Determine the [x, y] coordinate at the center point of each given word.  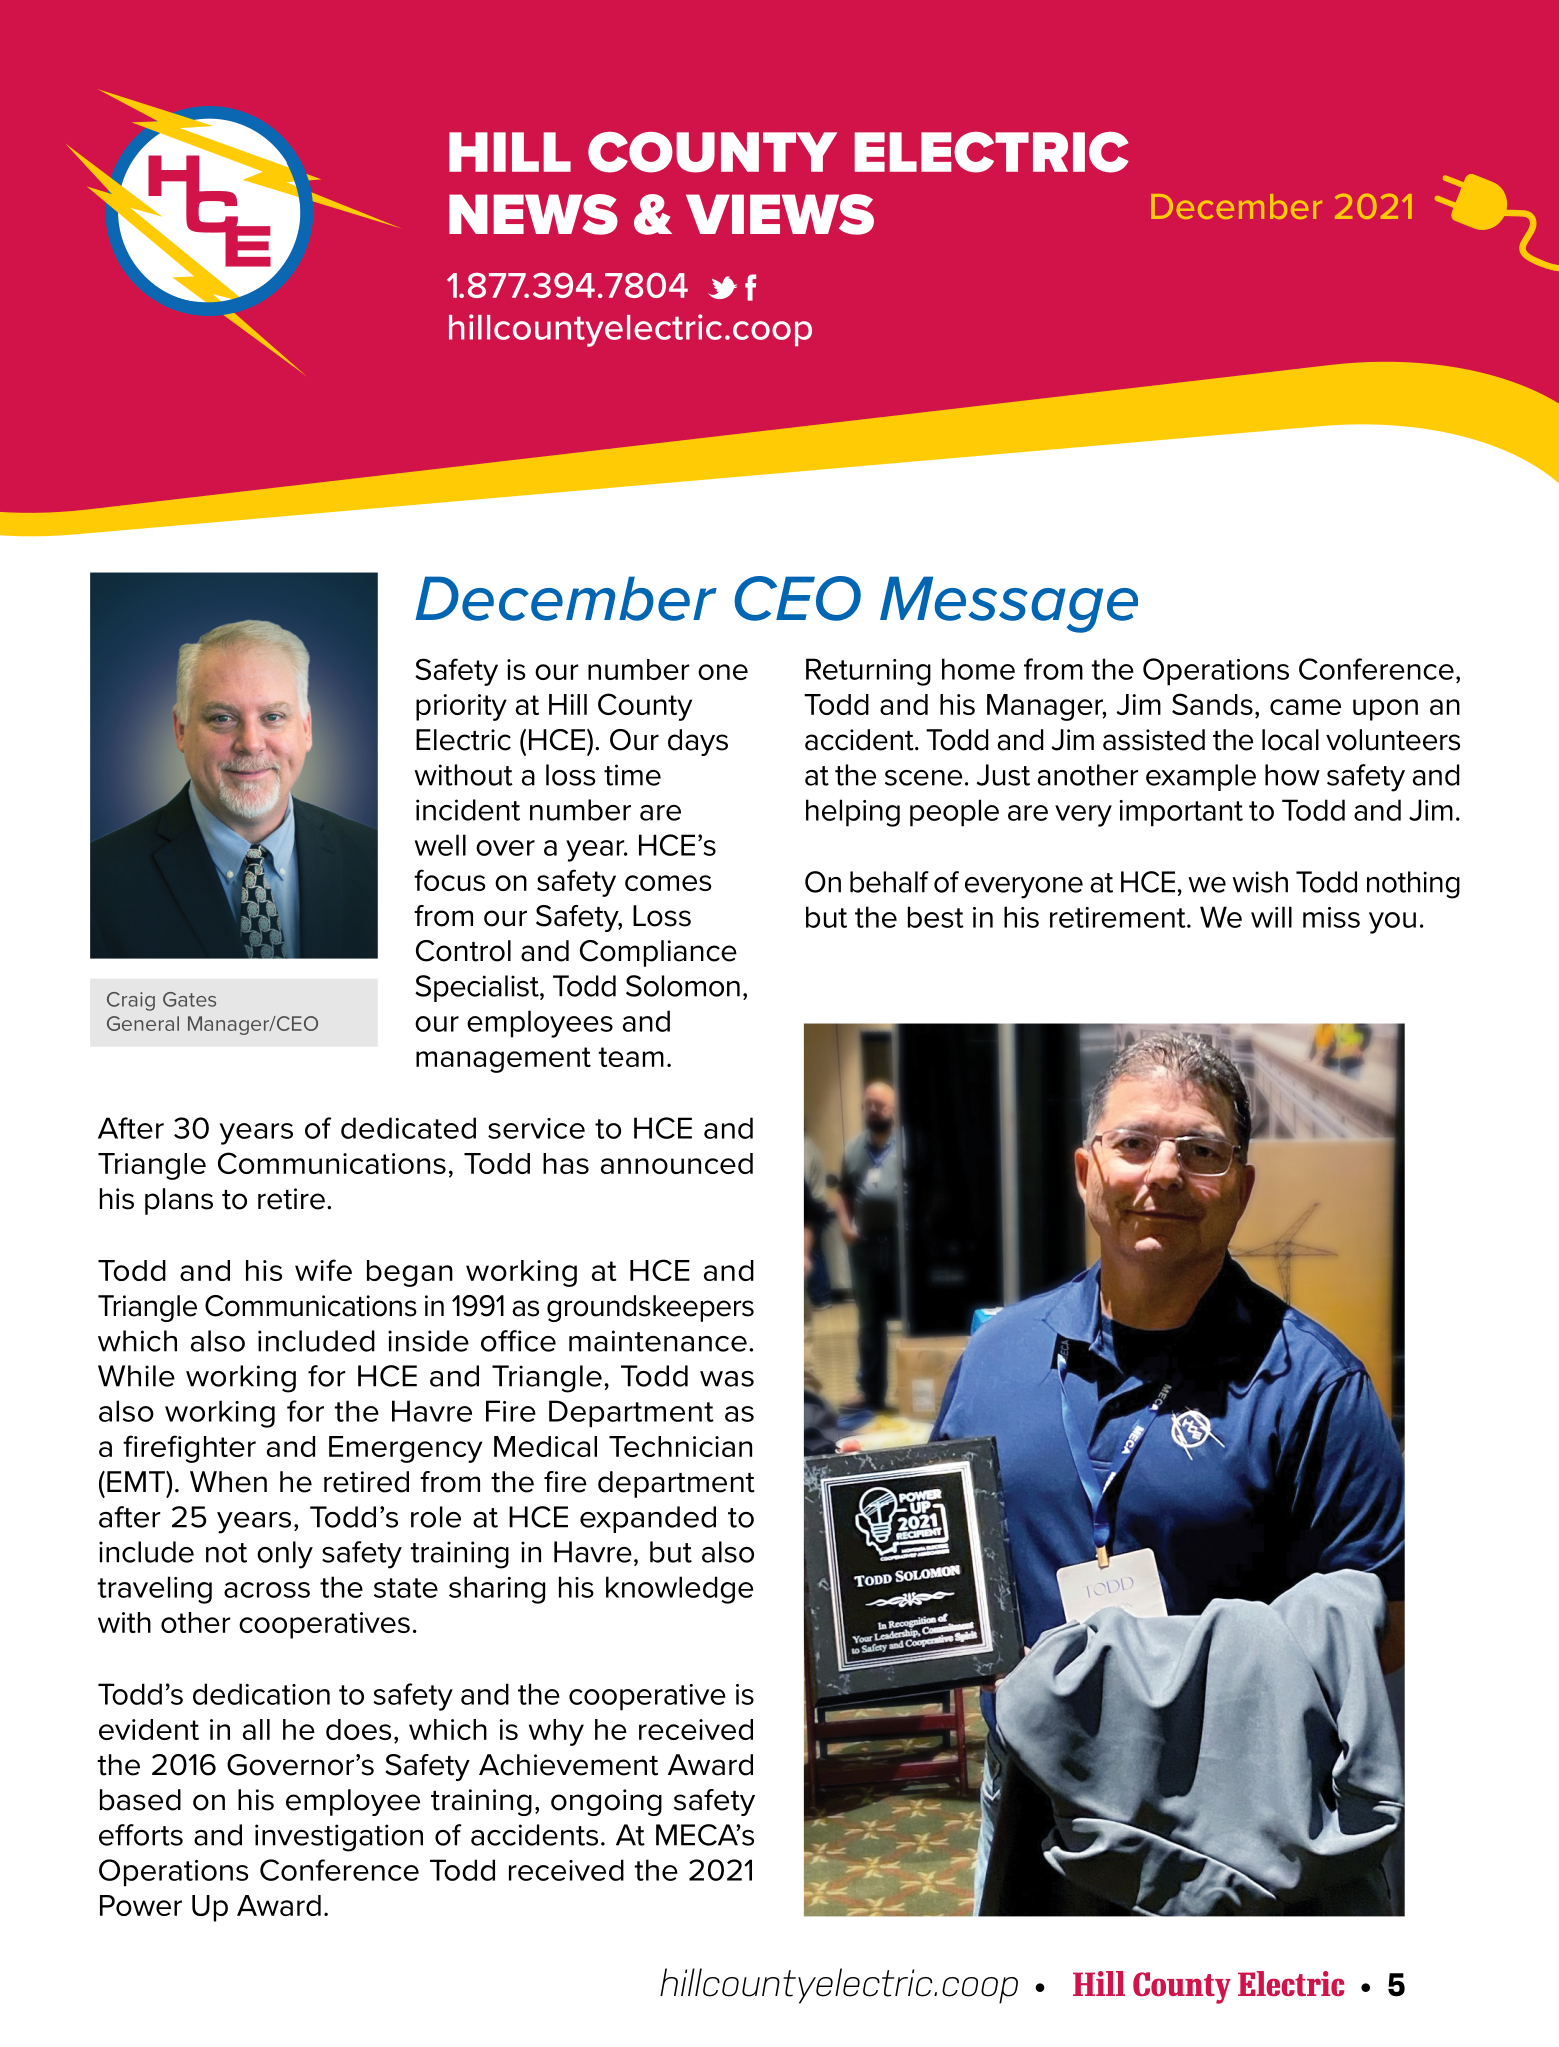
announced [677, 1163]
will [1271, 917]
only [285, 1555]
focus [450, 880]
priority [461, 707]
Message [1009, 604]
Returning [868, 672]
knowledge [679, 1590]
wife [323, 1270]
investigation [339, 1838]
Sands [1212, 704]
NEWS [533, 214]
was [727, 1379]
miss [1331, 917]
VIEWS [780, 214]
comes [668, 883]
